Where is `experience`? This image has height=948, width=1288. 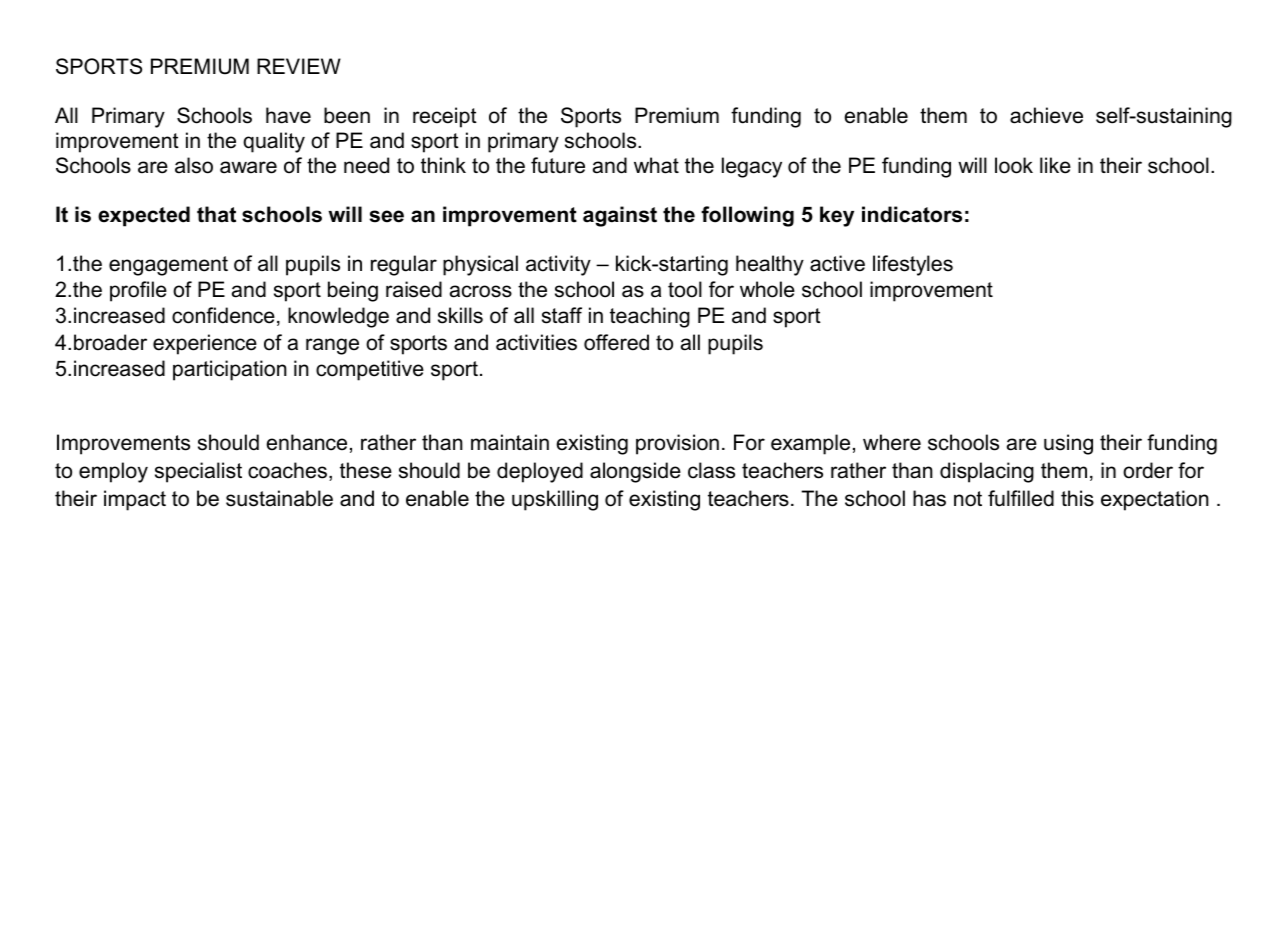 experience is located at coordinates (205, 344).
